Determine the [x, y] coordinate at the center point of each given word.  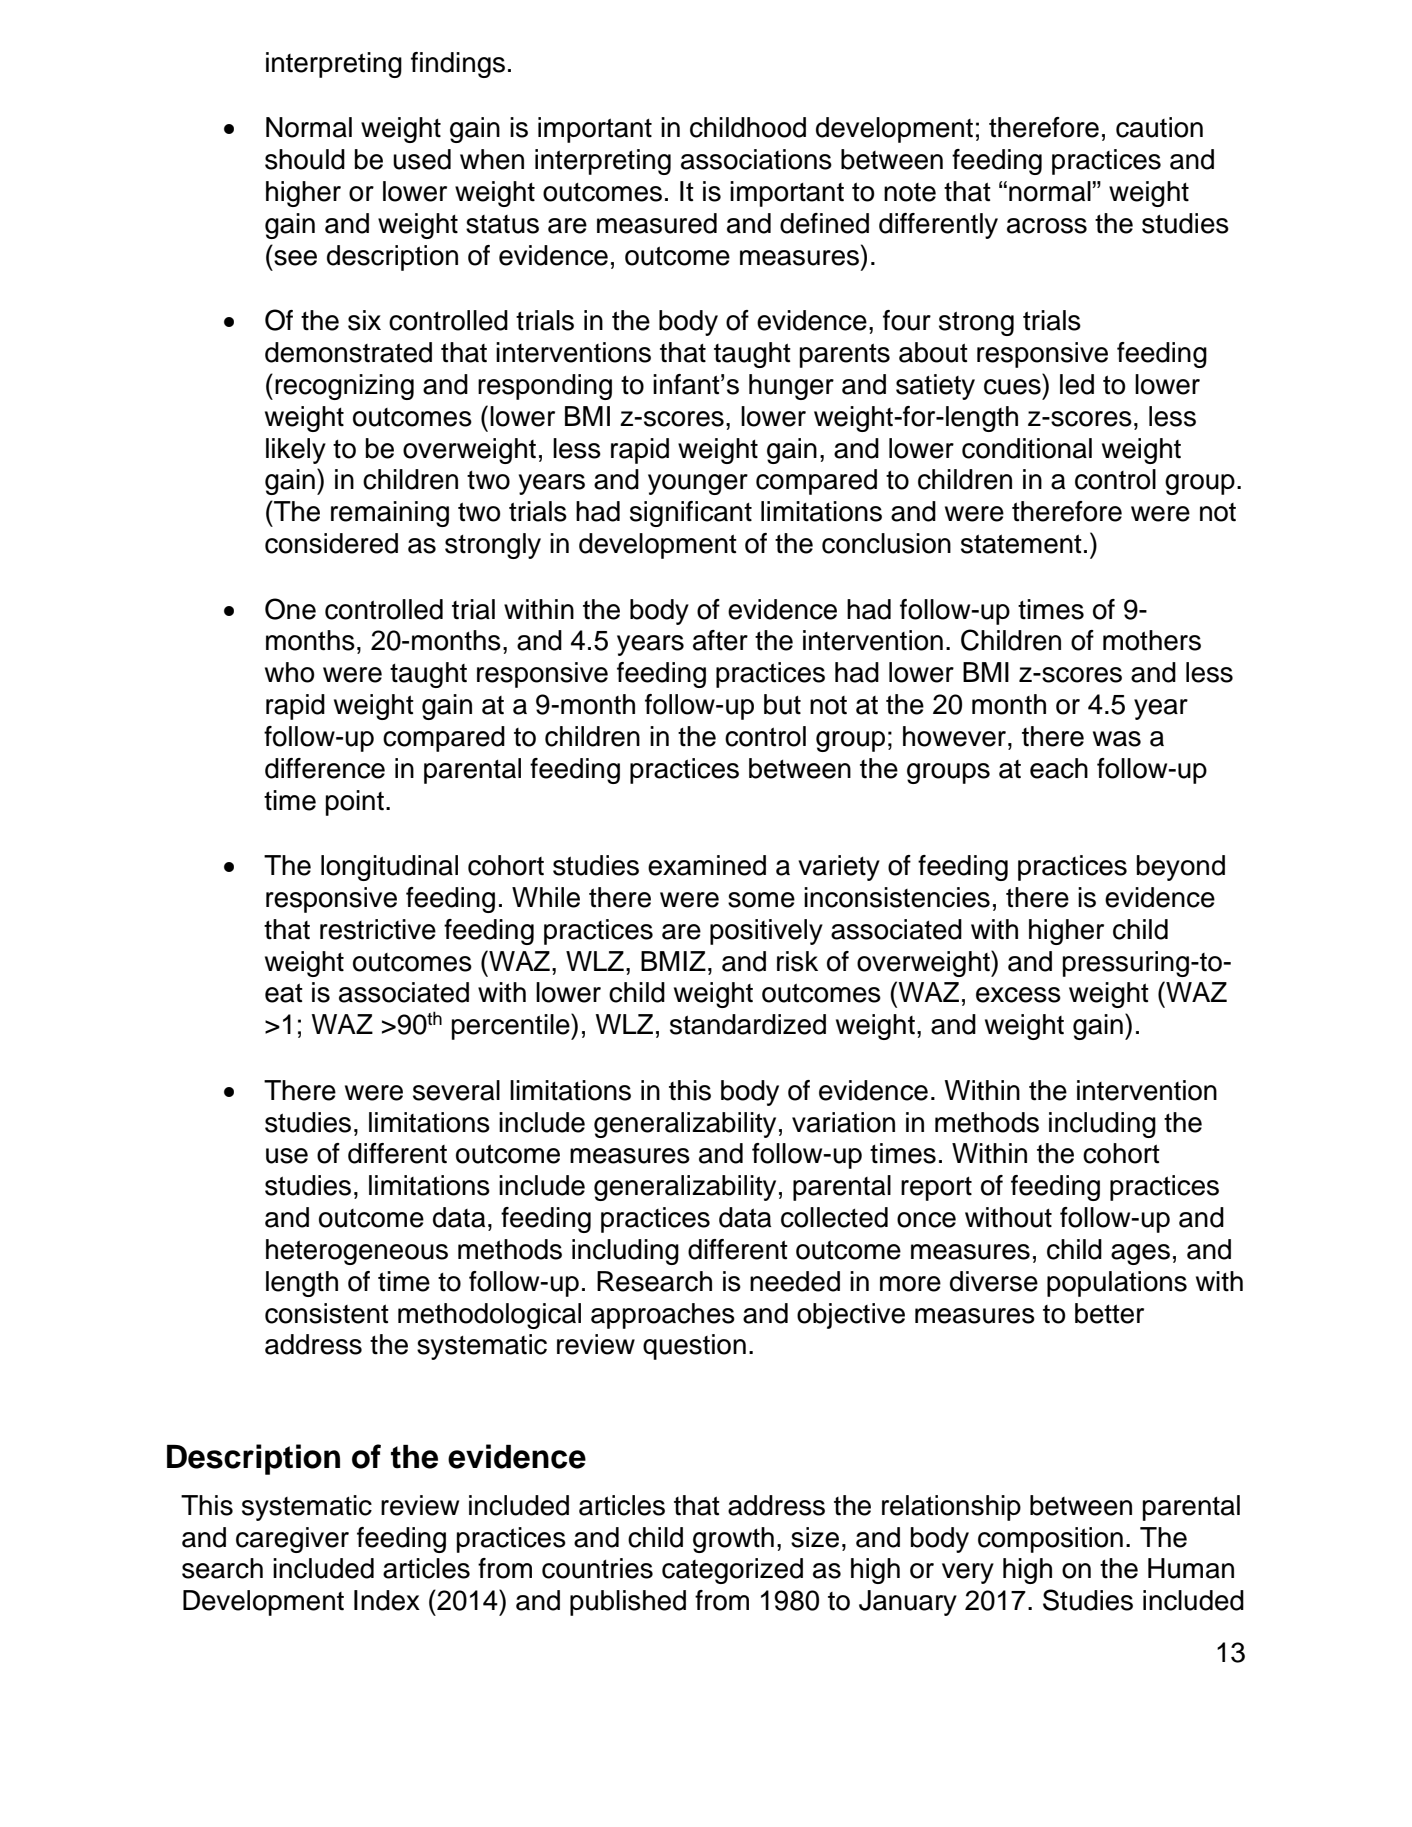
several [456, 1090]
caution [1159, 127]
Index [387, 1600]
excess [1018, 995]
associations [756, 159]
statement [1021, 544]
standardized [748, 1024]
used [422, 159]
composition [1050, 1540]
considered [331, 543]
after [720, 640]
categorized [732, 1571]
